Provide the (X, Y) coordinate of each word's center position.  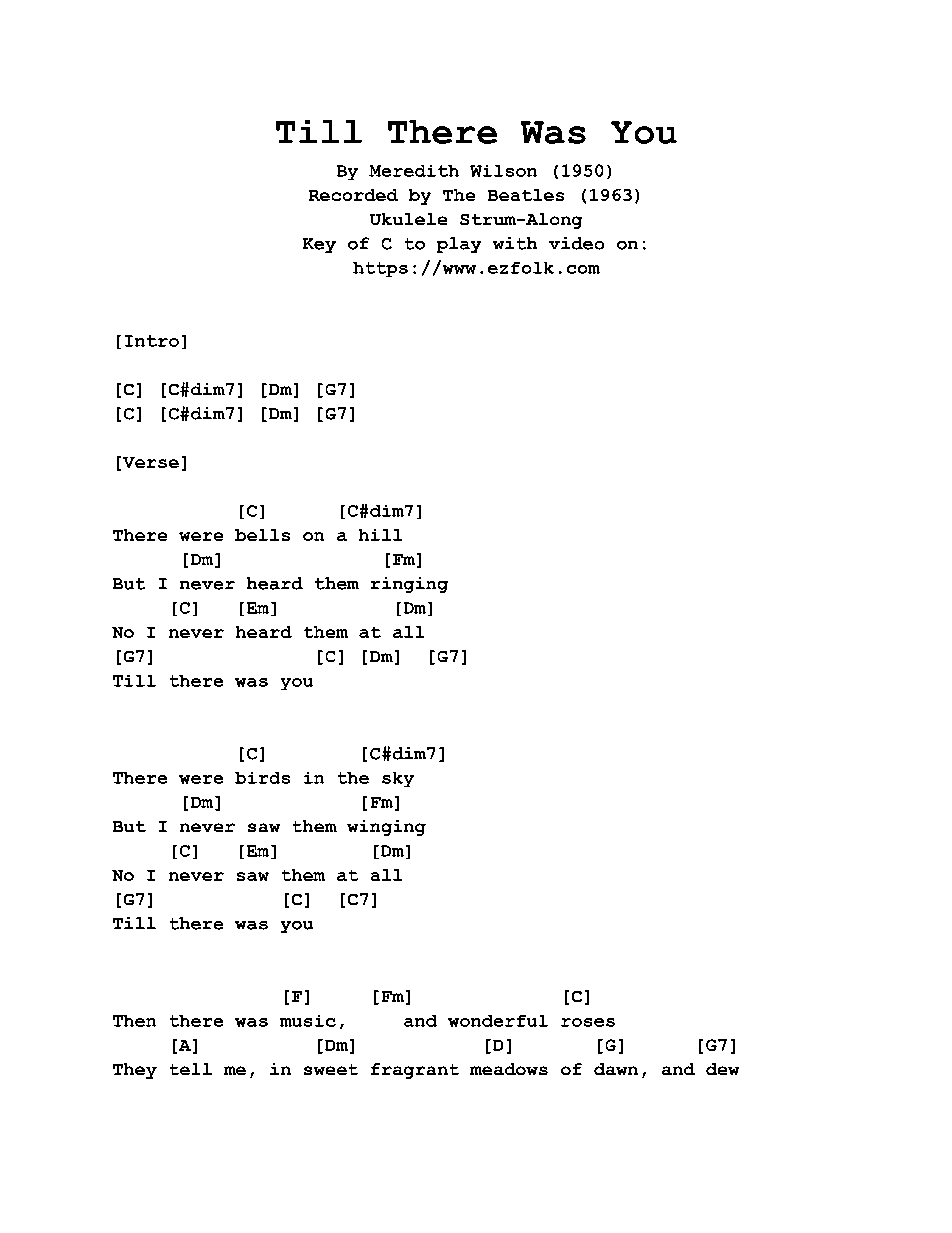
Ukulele (408, 219)
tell (191, 1069)
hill (380, 535)
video (576, 243)
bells (262, 535)
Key (319, 245)
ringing (409, 585)
